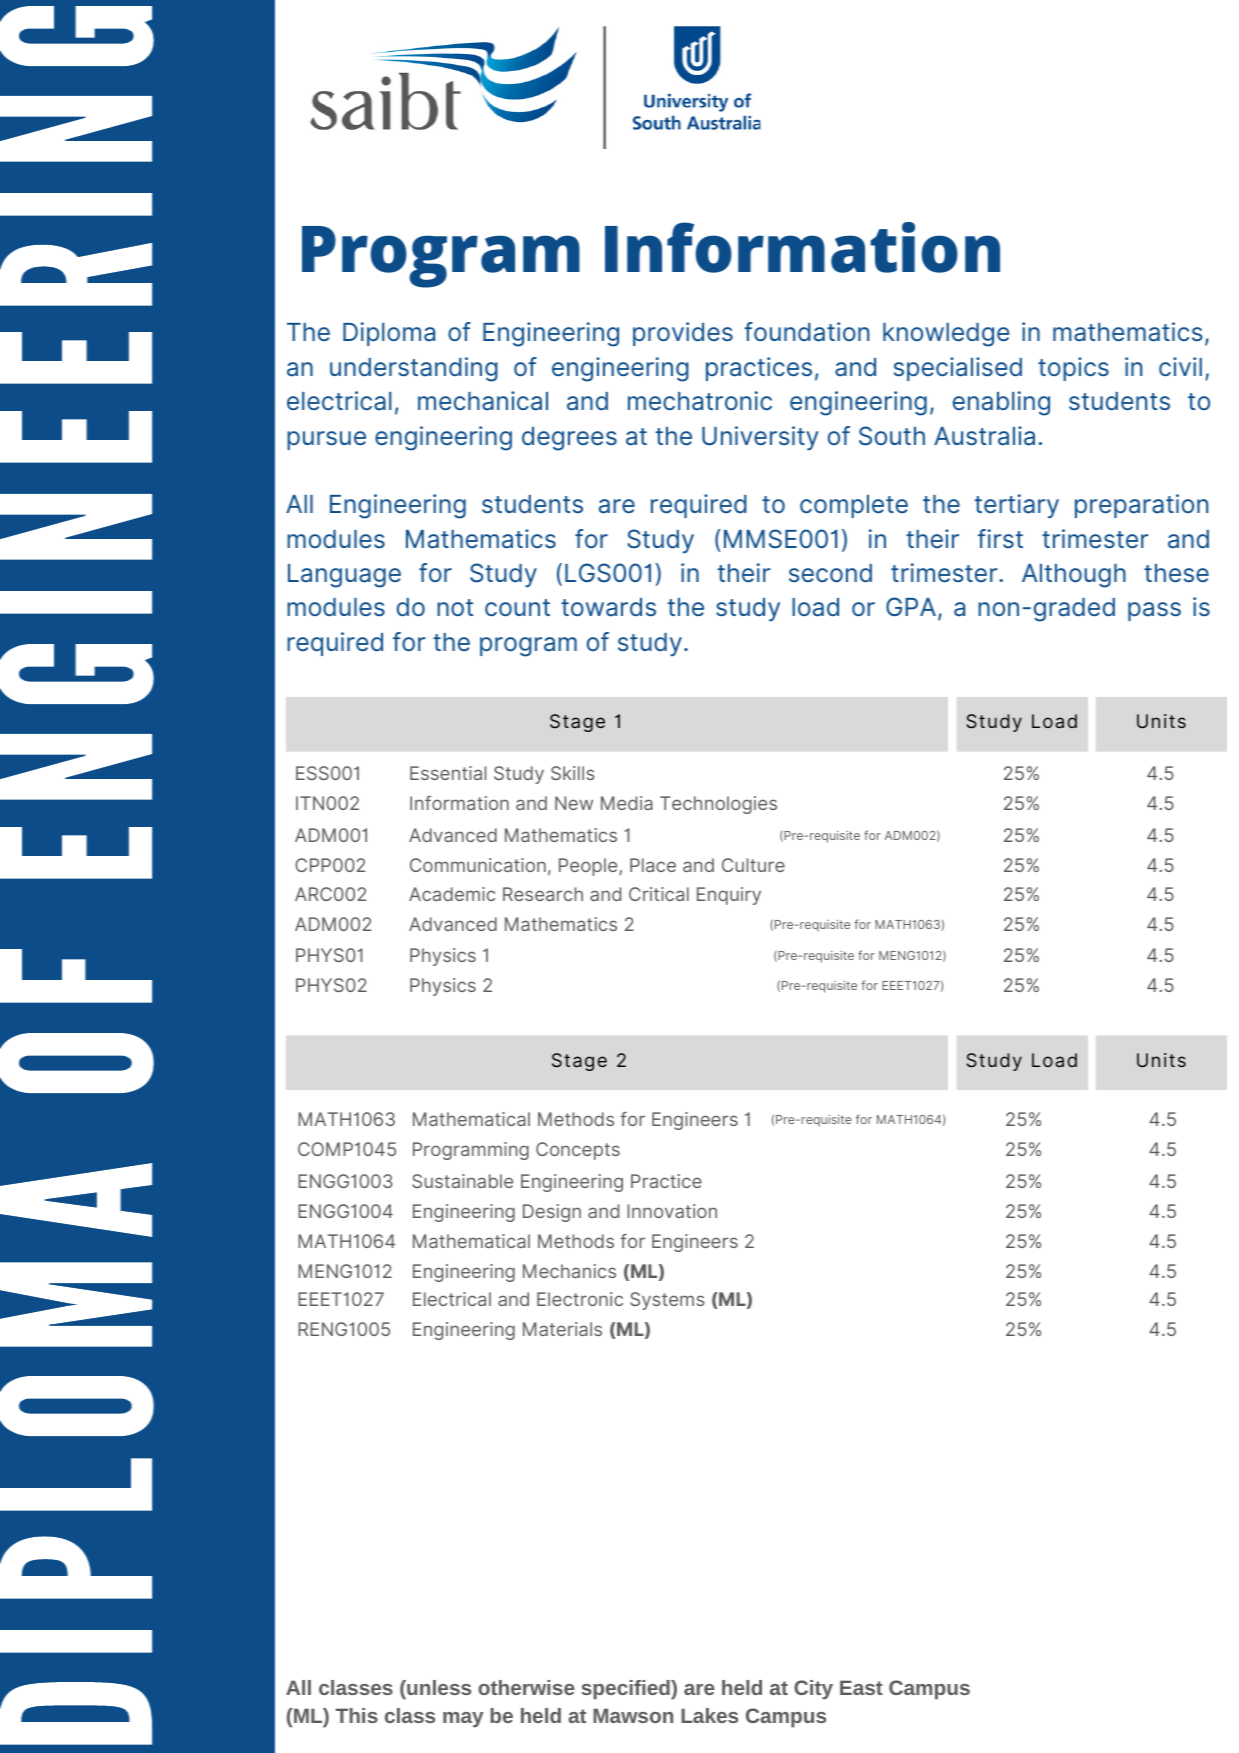  What do you see at coordinates (667, 1301) in the document?
I see `Systems` at bounding box center [667, 1301].
